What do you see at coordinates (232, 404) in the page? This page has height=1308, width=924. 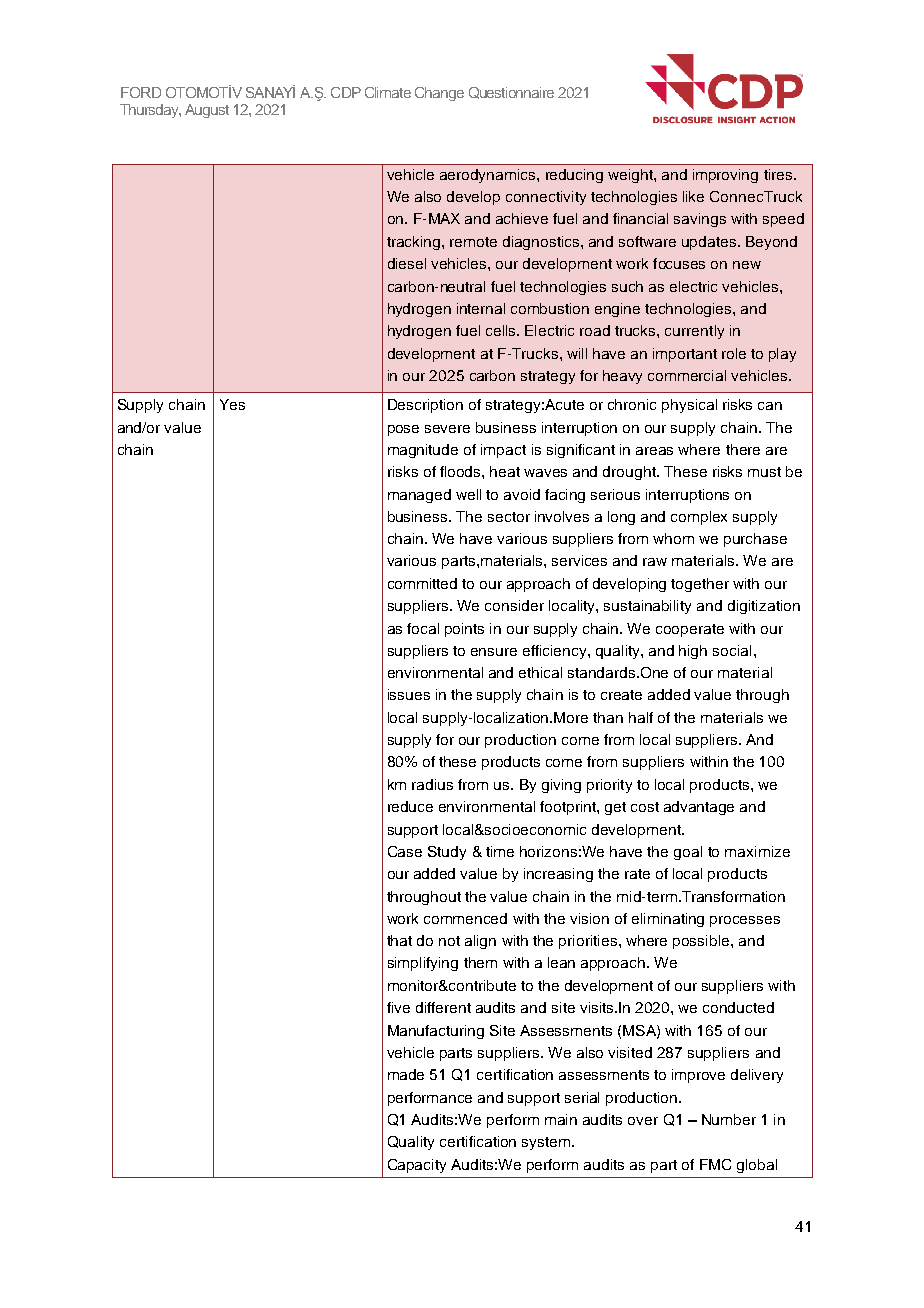 I see `Yes` at bounding box center [232, 404].
